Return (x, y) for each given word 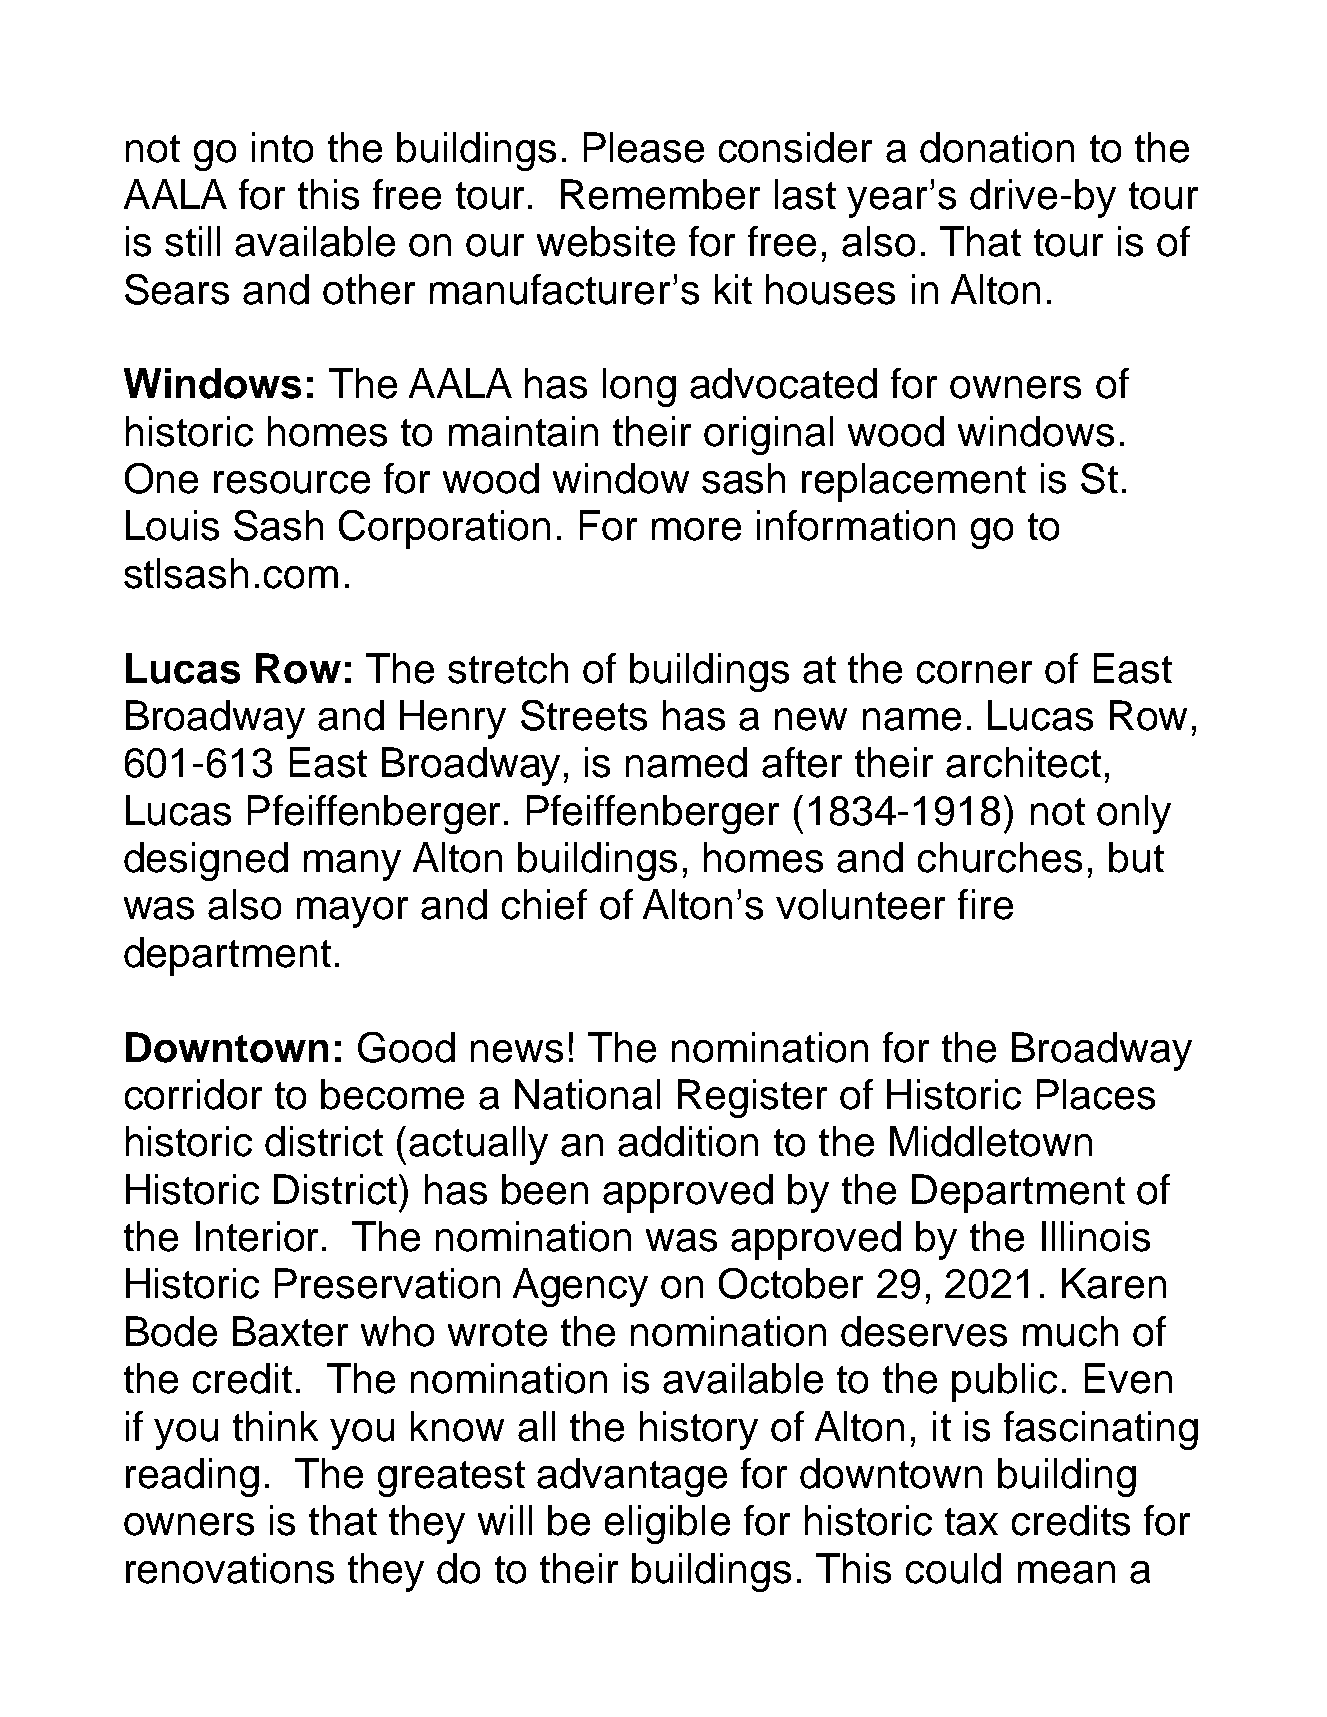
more (696, 529)
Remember (660, 194)
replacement (914, 482)
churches (1000, 857)
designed (206, 861)
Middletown (991, 1141)
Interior (257, 1236)
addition (688, 1141)
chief (544, 904)
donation (997, 147)
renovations (230, 1568)
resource (292, 482)
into (282, 147)
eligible (667, 1524)
